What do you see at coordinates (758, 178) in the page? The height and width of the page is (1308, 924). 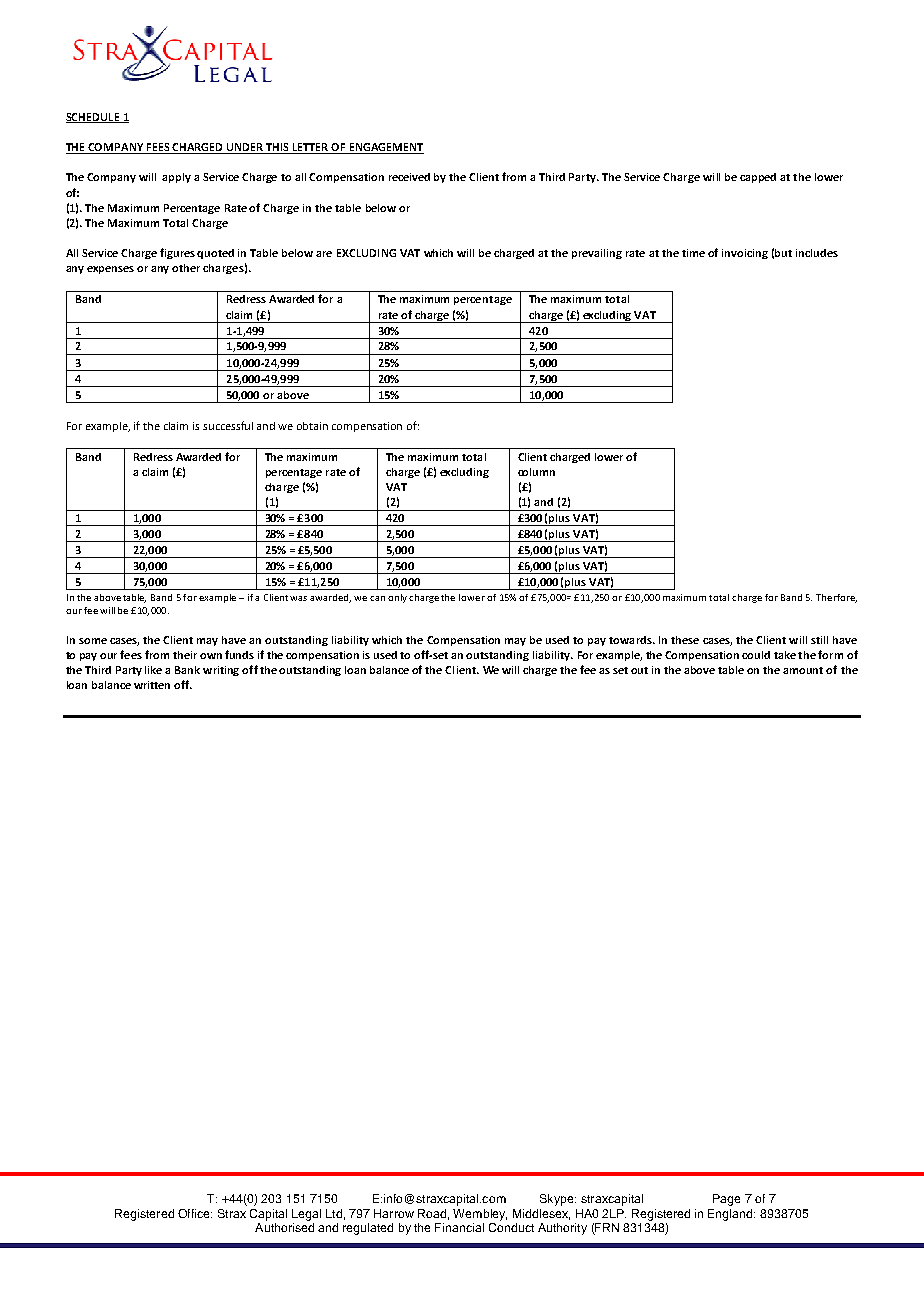 I see `capped` at bounding box center [758, 178].
